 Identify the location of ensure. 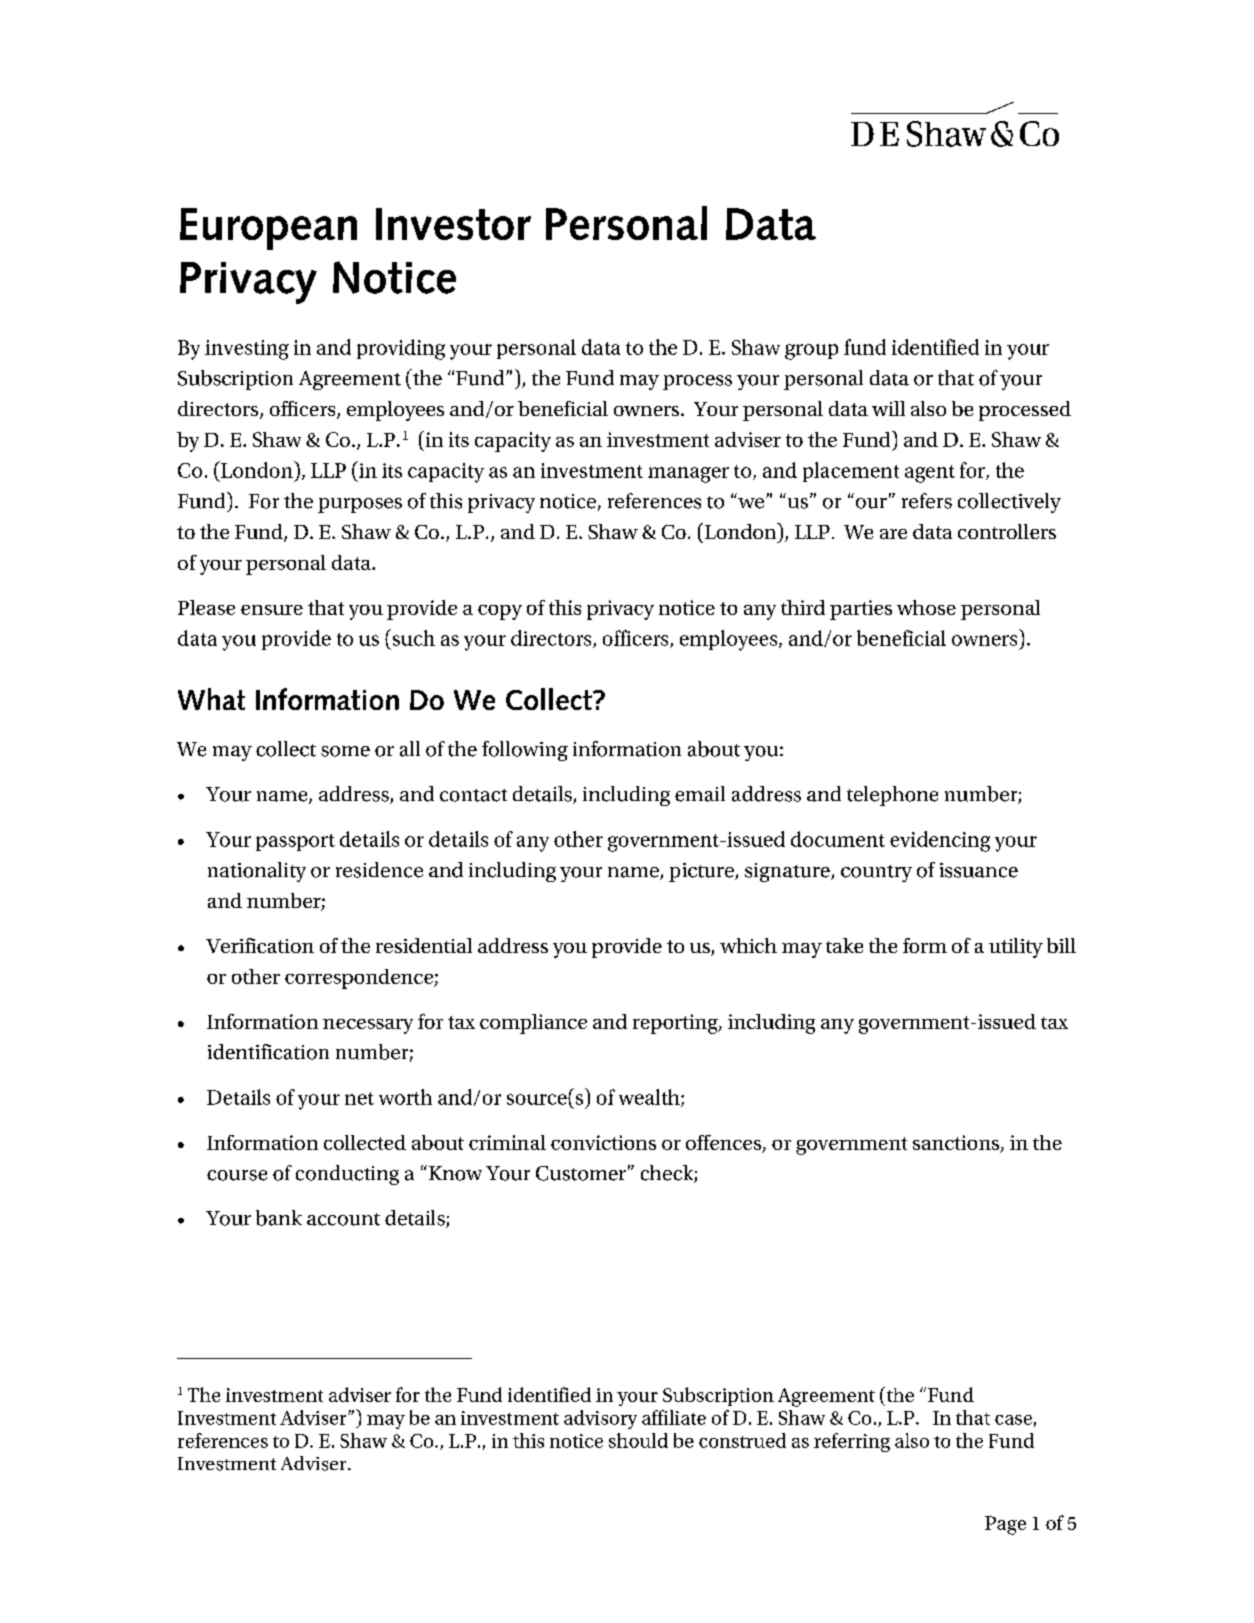
(272, 610).
